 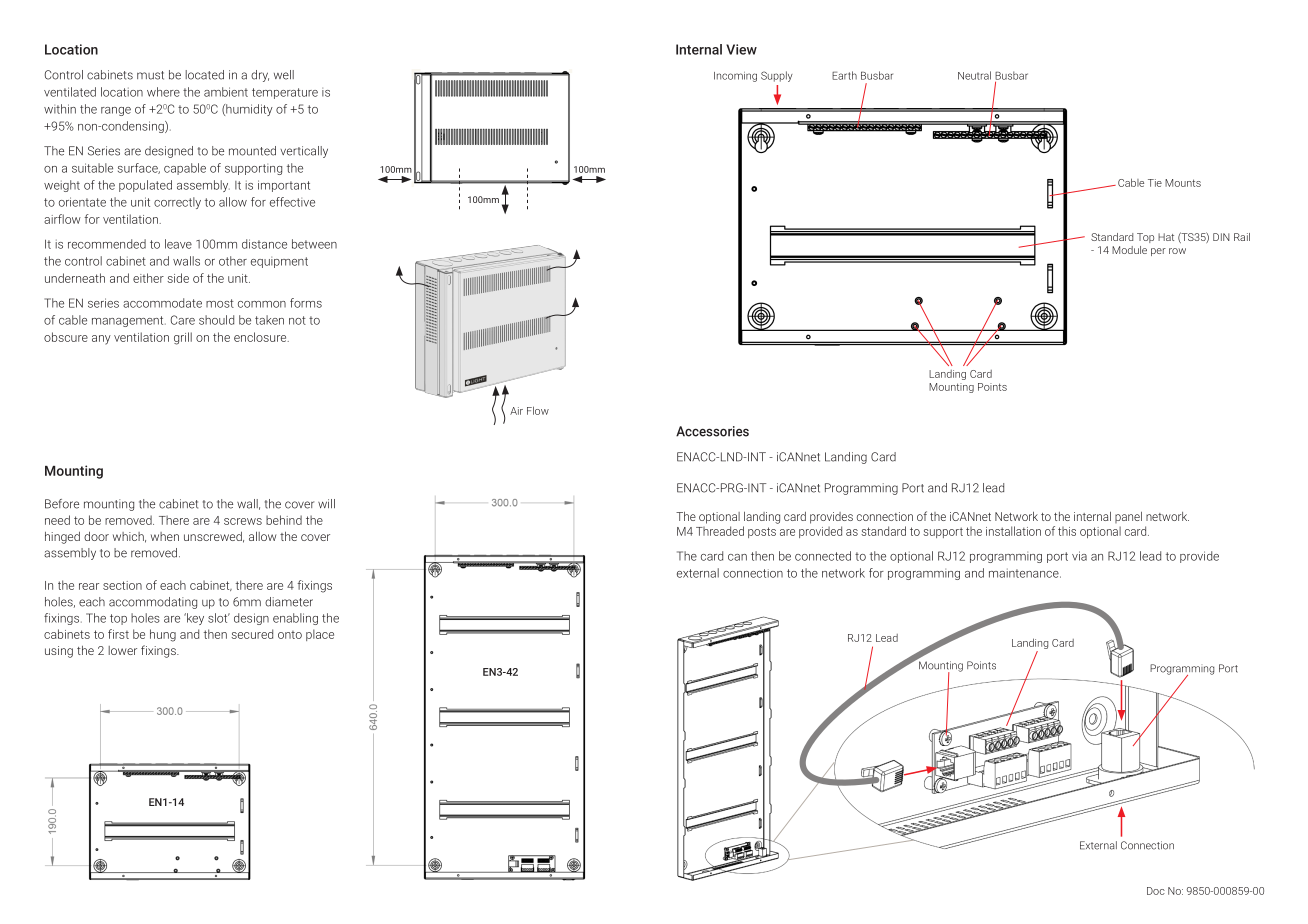 I want to click on Neutral, so click(x=974, y=75).
